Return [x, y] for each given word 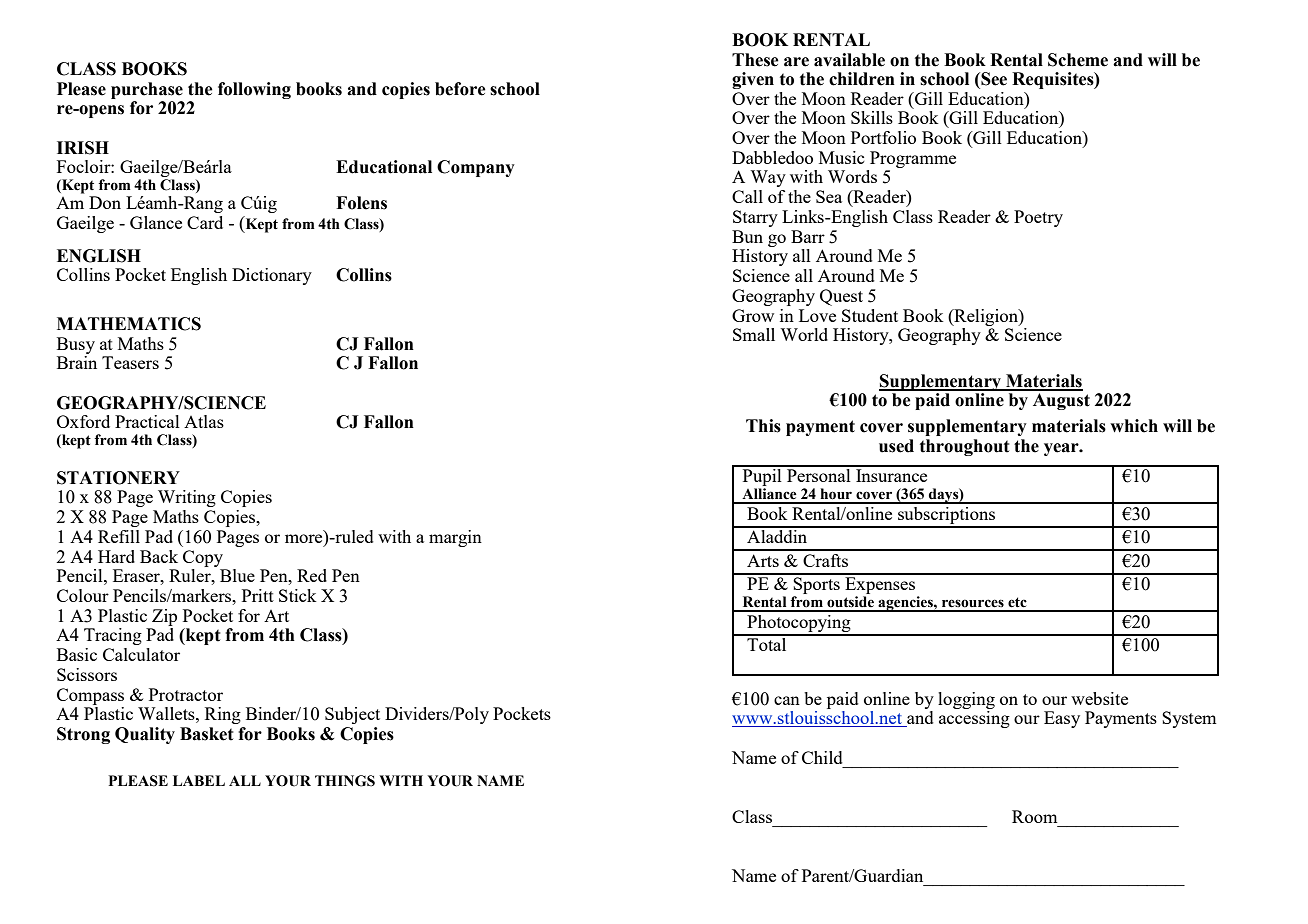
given [753, 80]
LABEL [199, 780]
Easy [1062, 719]
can [787, 700]
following [254, 90]
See [993, 79]
